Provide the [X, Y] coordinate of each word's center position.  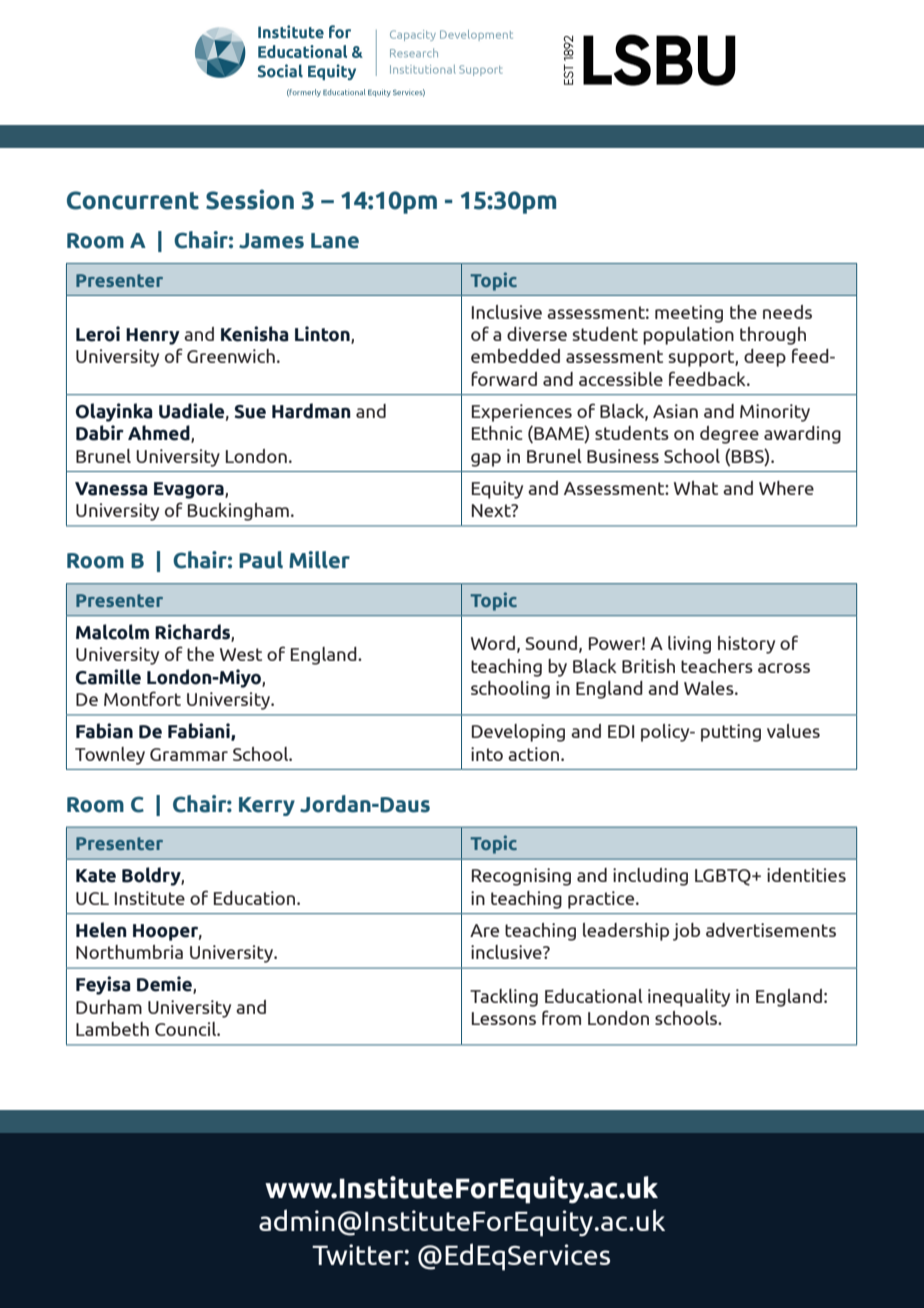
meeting [689, 314]
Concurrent [133, 200]
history [746, 645]
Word [493, 643]
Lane [335, 241]
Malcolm [112, 632]
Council [187, 1029]
